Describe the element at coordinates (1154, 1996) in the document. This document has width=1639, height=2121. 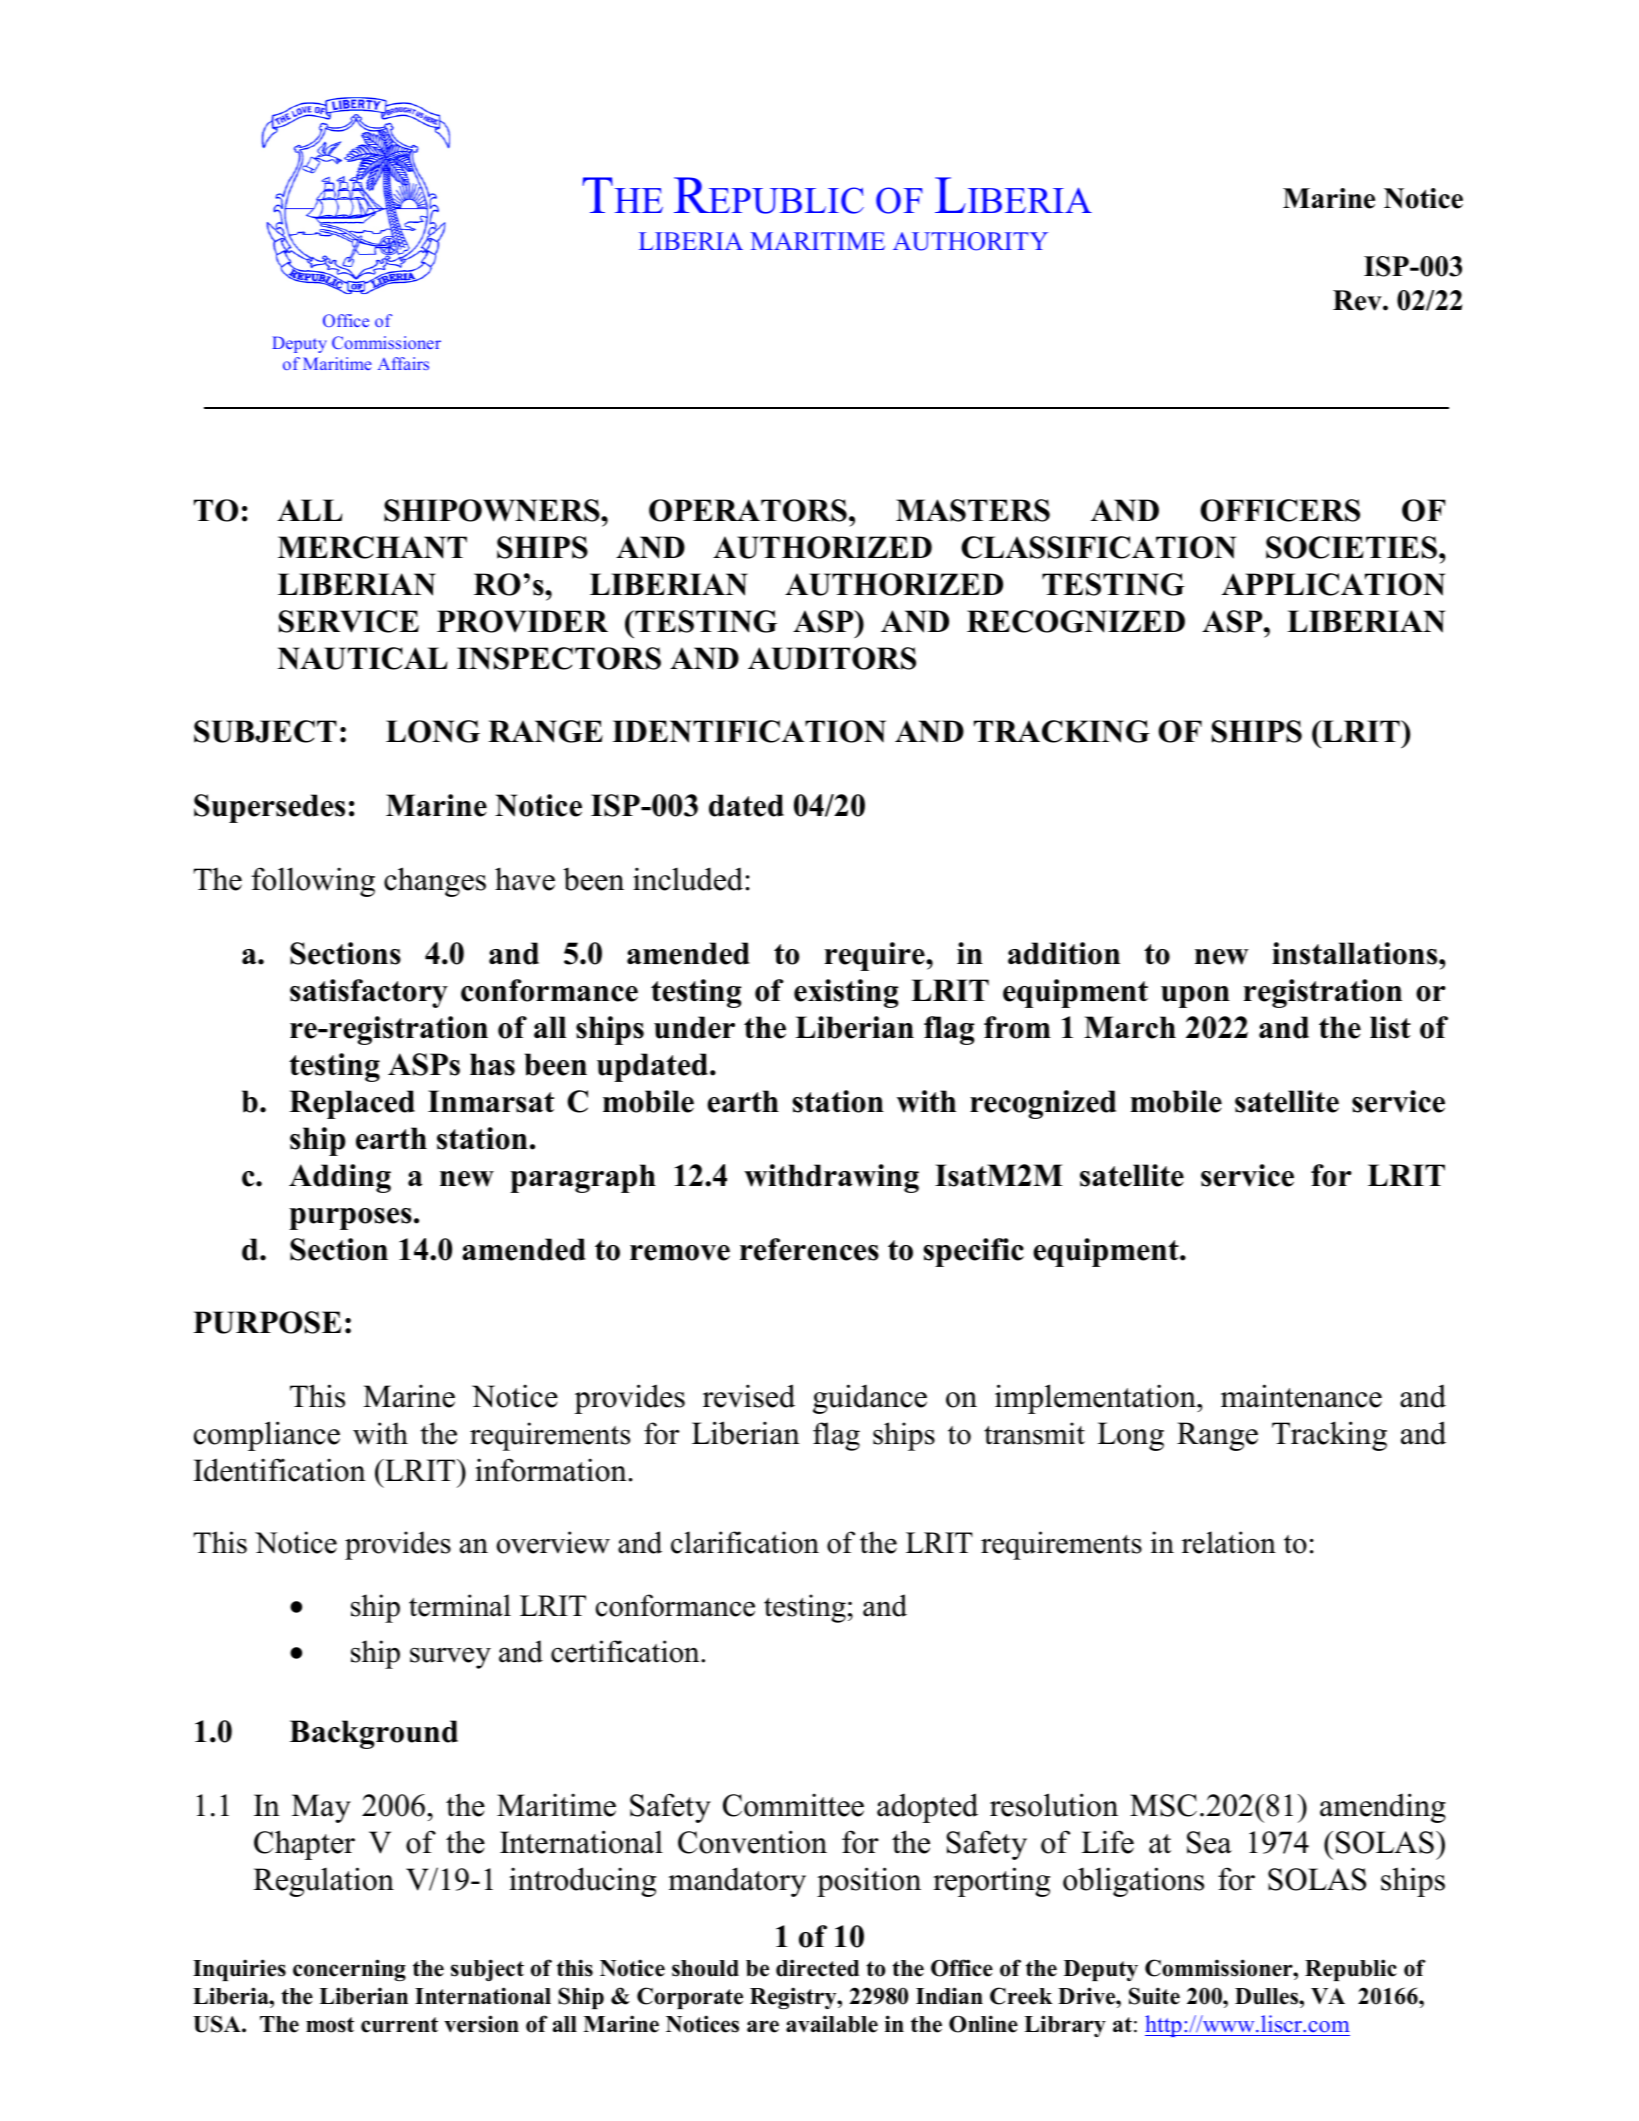
I see `Suite` at that location.
